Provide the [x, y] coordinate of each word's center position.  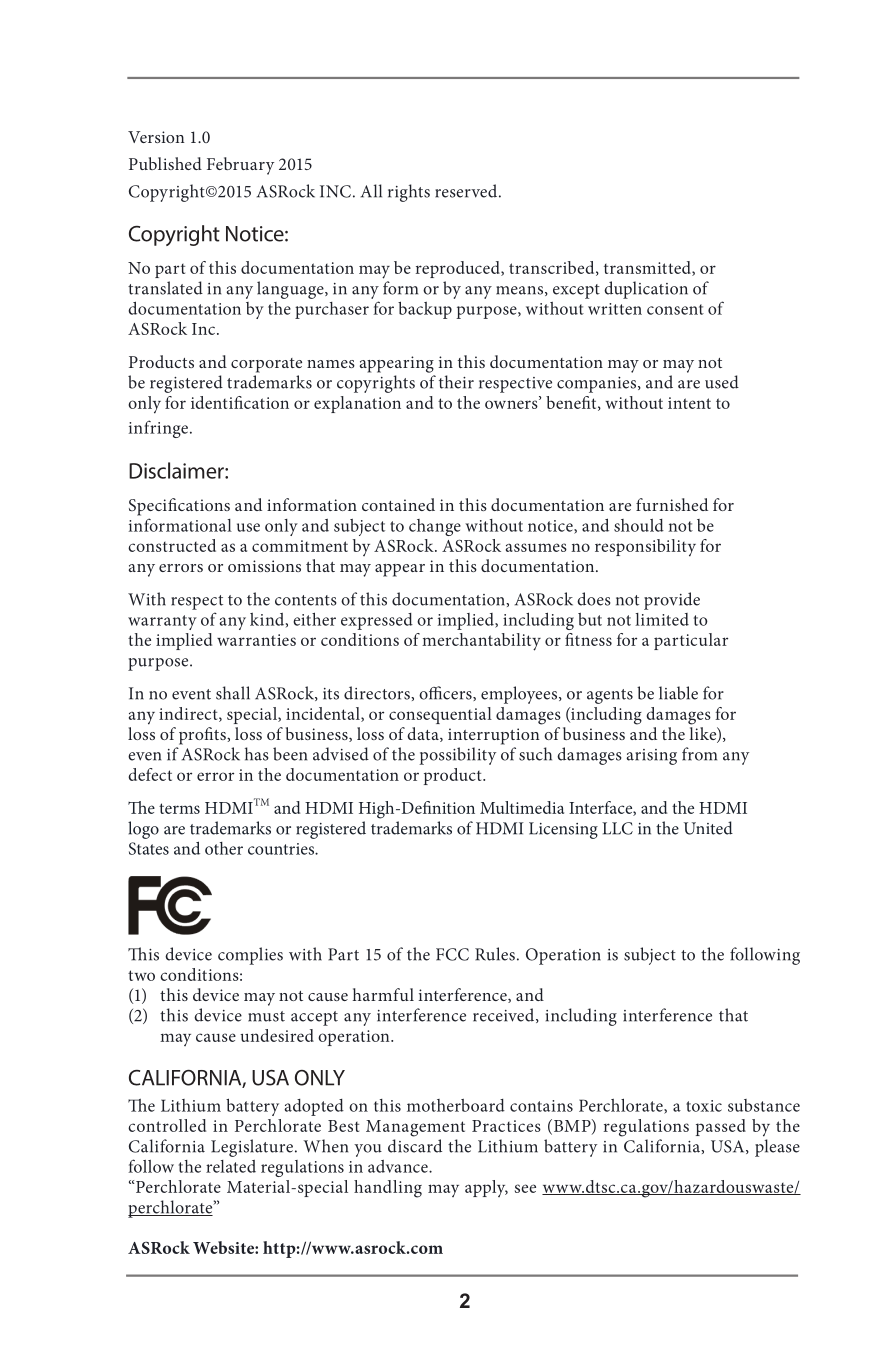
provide [672, 601]
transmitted [648, 268]
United [708, 828]
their [456, 382]
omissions [264, 566]
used [722, 382]
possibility [457, 756]
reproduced [459, 269]
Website [224, 1247]
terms [179, 808]
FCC [452, 954]
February [240, 166]
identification [240, 402]
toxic [704, 1106]
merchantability [481, 642]
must [266, 1016]
